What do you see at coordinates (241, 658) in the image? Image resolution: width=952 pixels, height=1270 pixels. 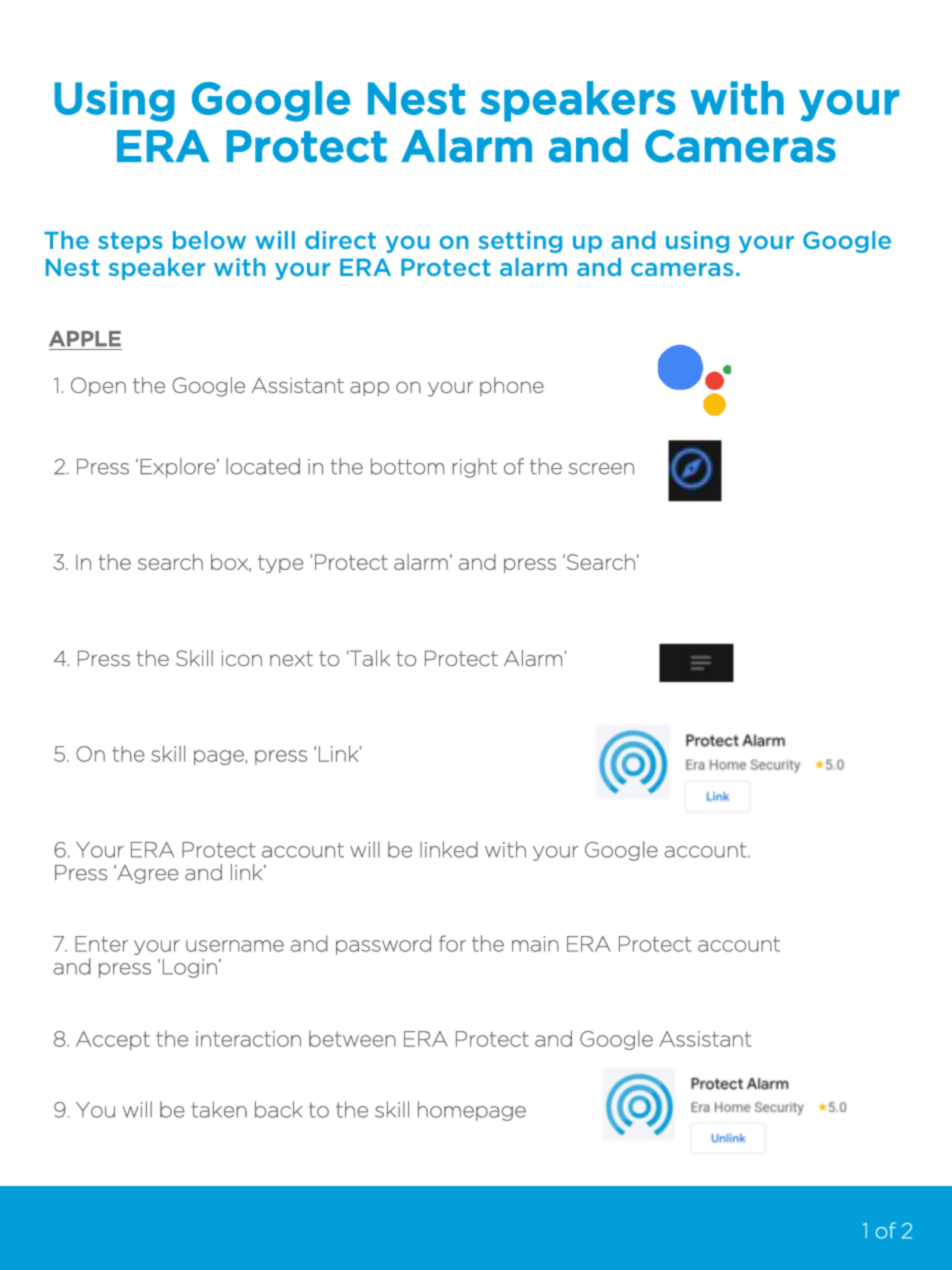 I see `icon` at bounding box center [241, 658].
